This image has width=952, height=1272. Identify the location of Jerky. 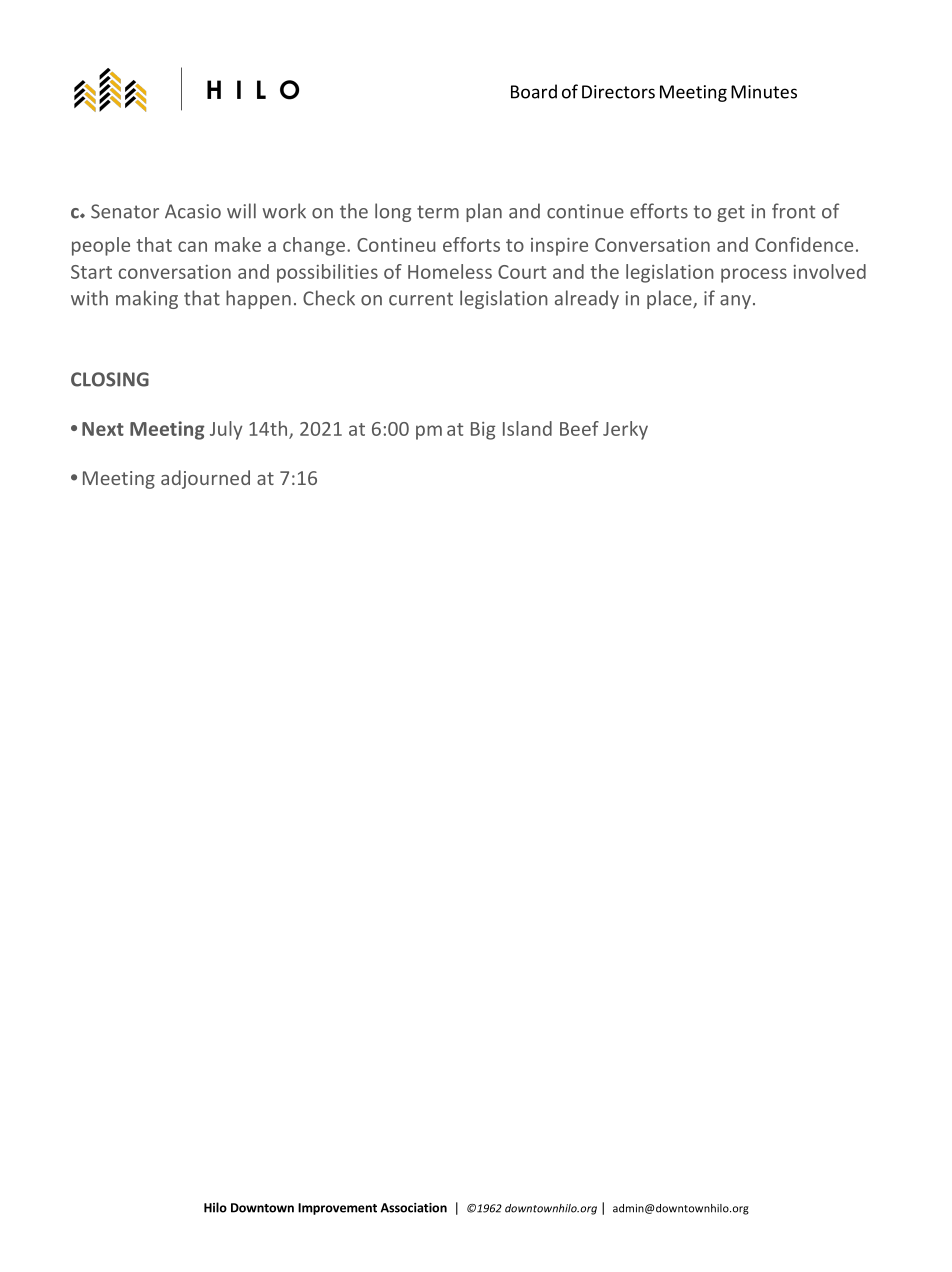
(625, 430).
